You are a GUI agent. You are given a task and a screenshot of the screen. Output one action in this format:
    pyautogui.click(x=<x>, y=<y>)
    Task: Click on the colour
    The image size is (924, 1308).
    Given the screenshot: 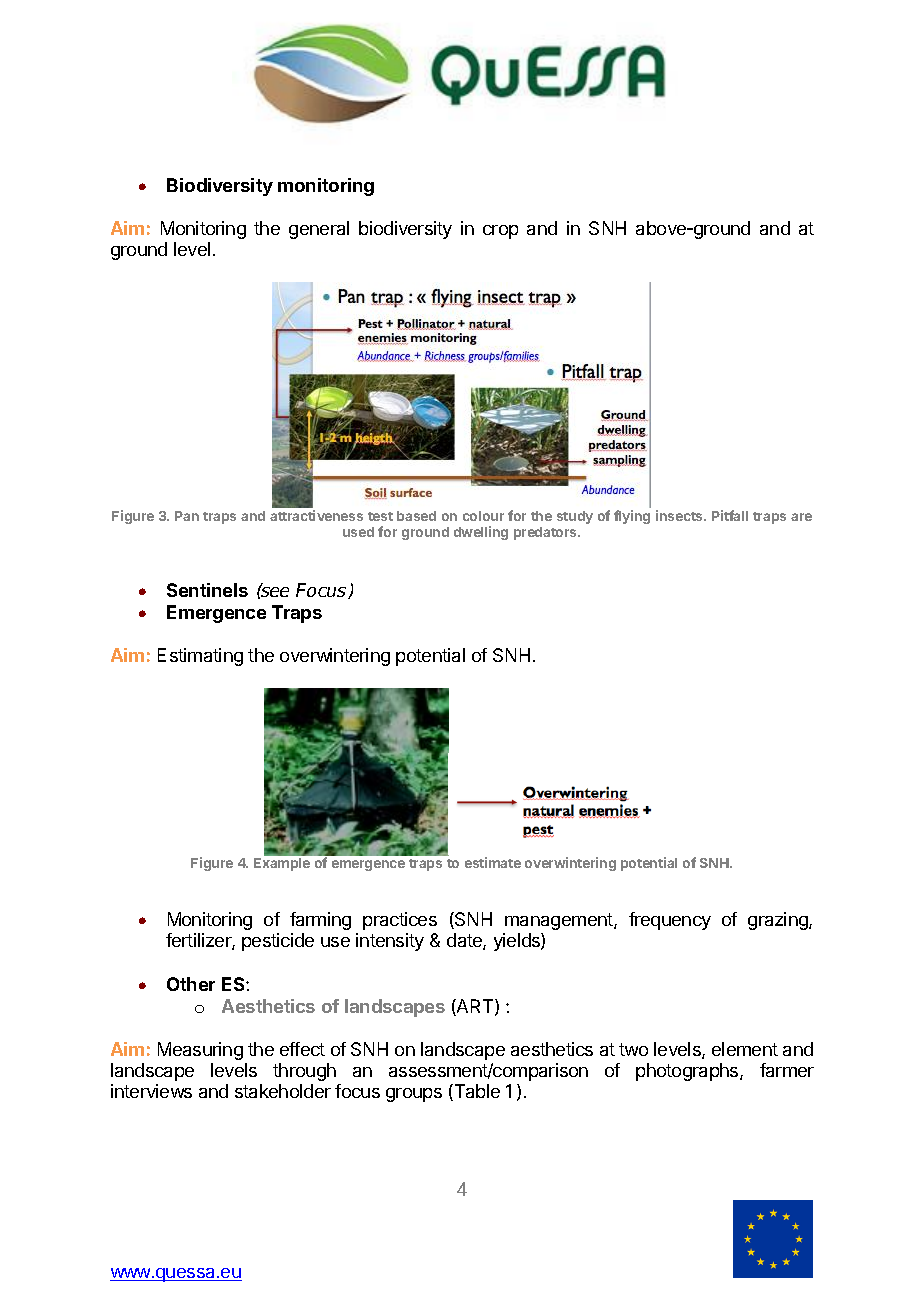 What is the action you would take?
    pyautogui.click(x=483, y=516)
